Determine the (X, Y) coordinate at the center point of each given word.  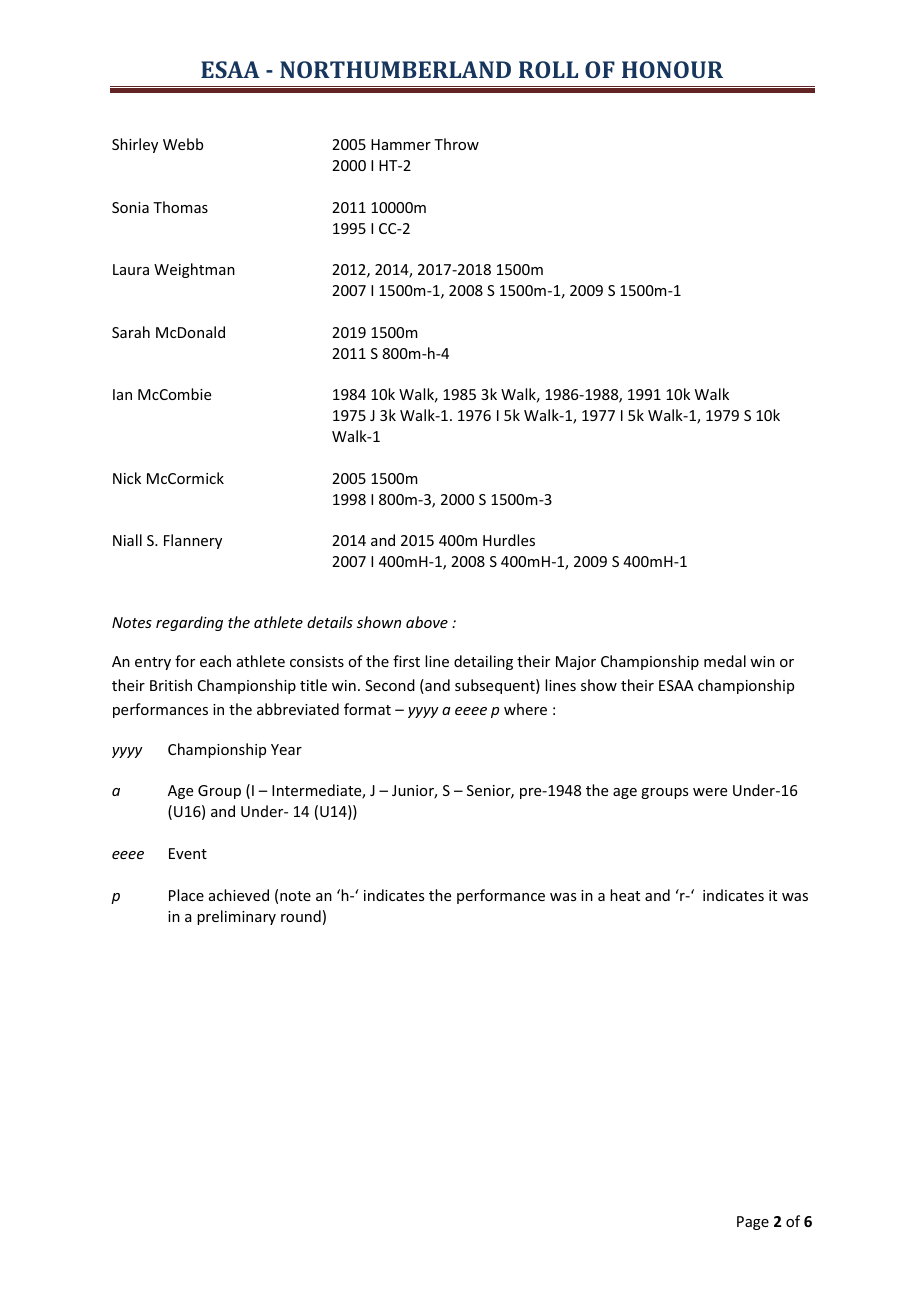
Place (186, 895)
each (215, 661)
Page (753, 1223)
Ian (122, 394)
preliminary (236, 917)
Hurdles (509, 540)
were (710, 792)
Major (576, 663)
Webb (183, 144)
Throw (456, 144)
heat (625, 895)
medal (725, 661)
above (427, 622)
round (301, 916)
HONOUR (672, 69)
